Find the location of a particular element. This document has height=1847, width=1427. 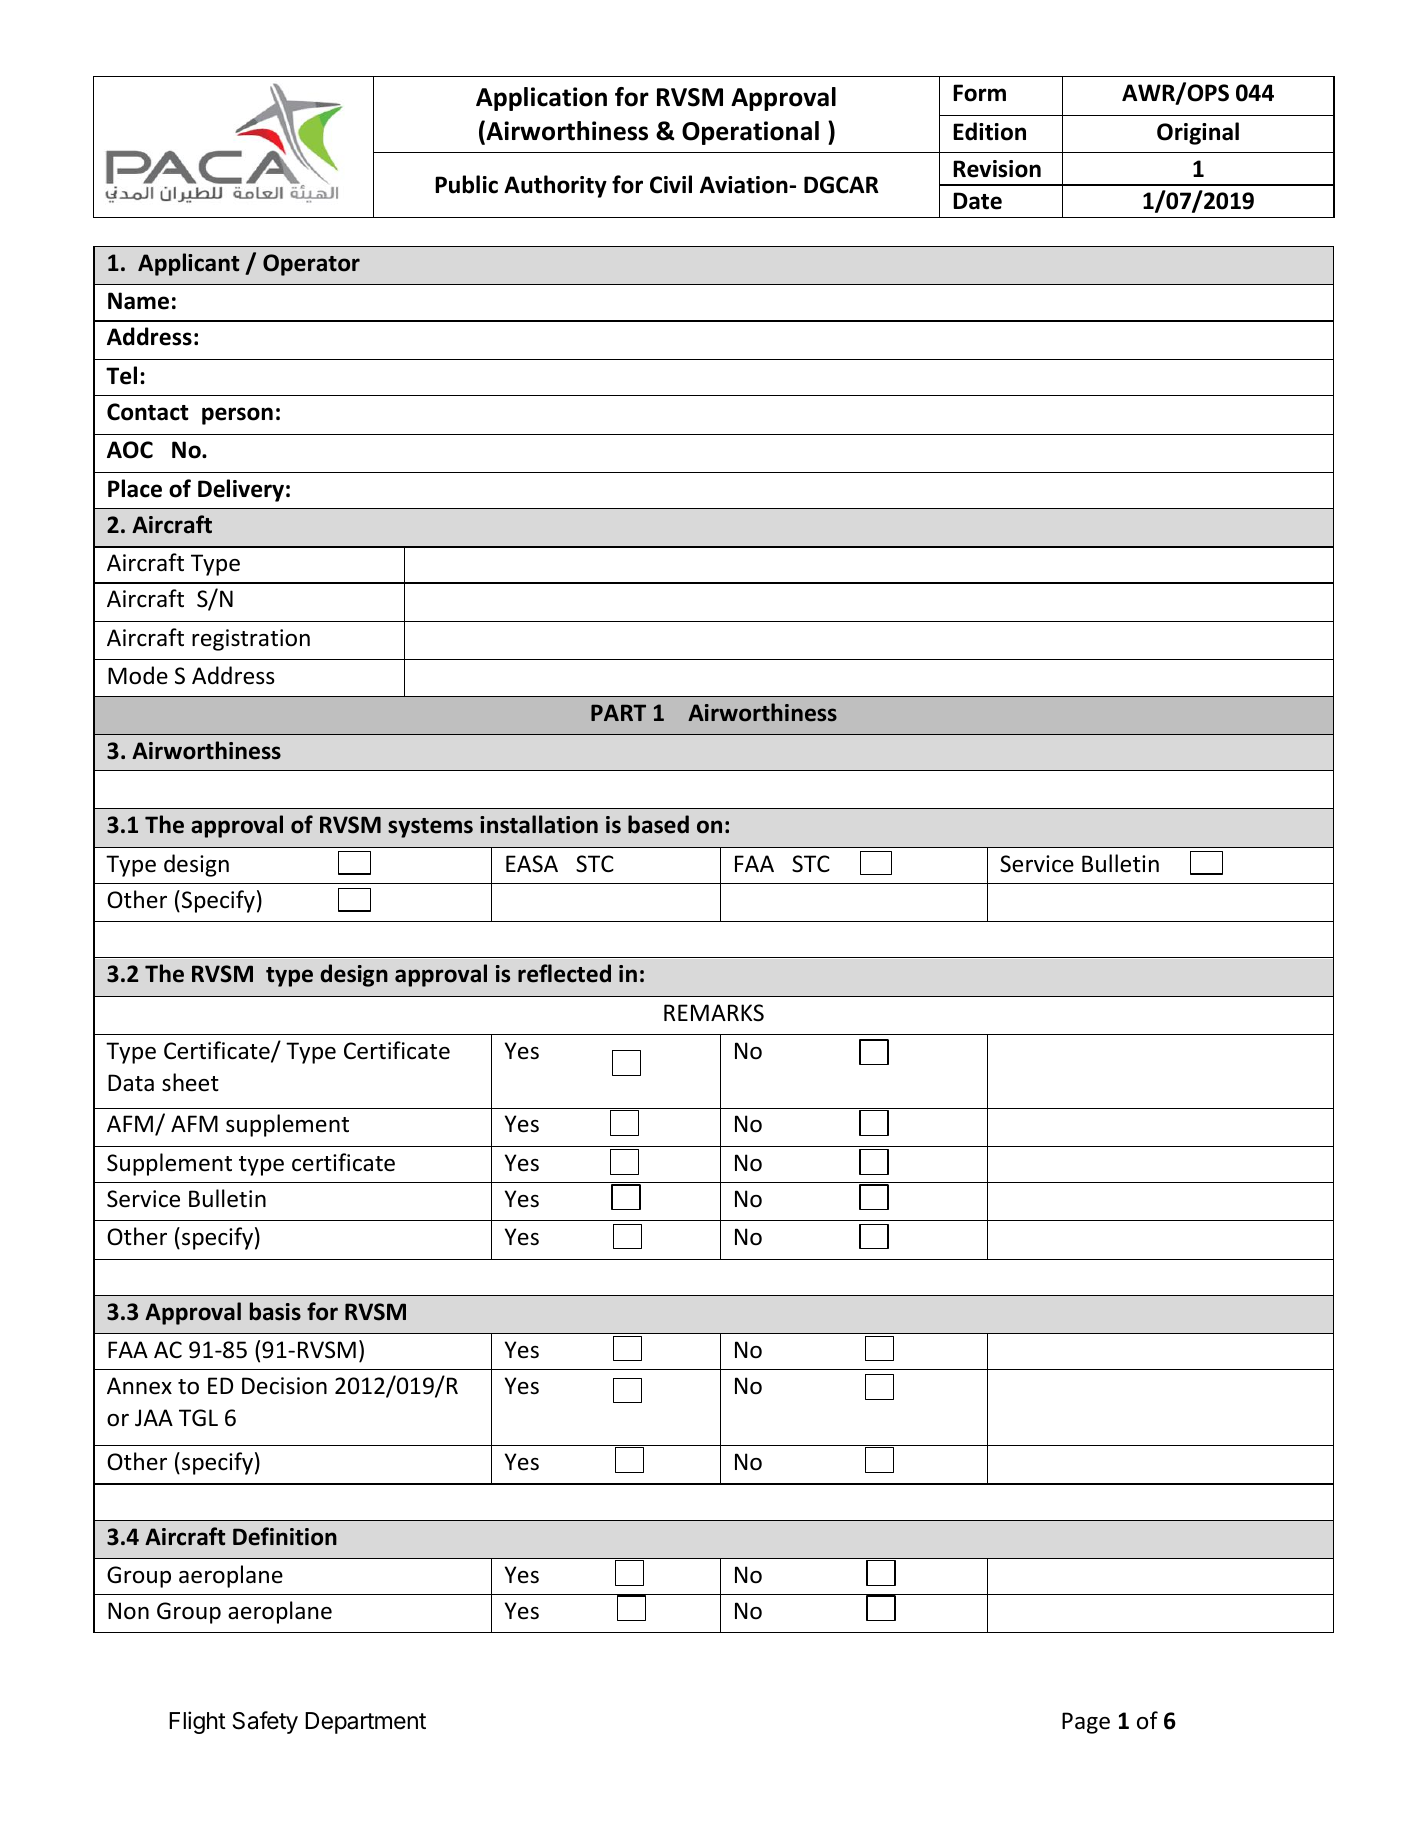

Revision is located at coordinates (997, 169).
